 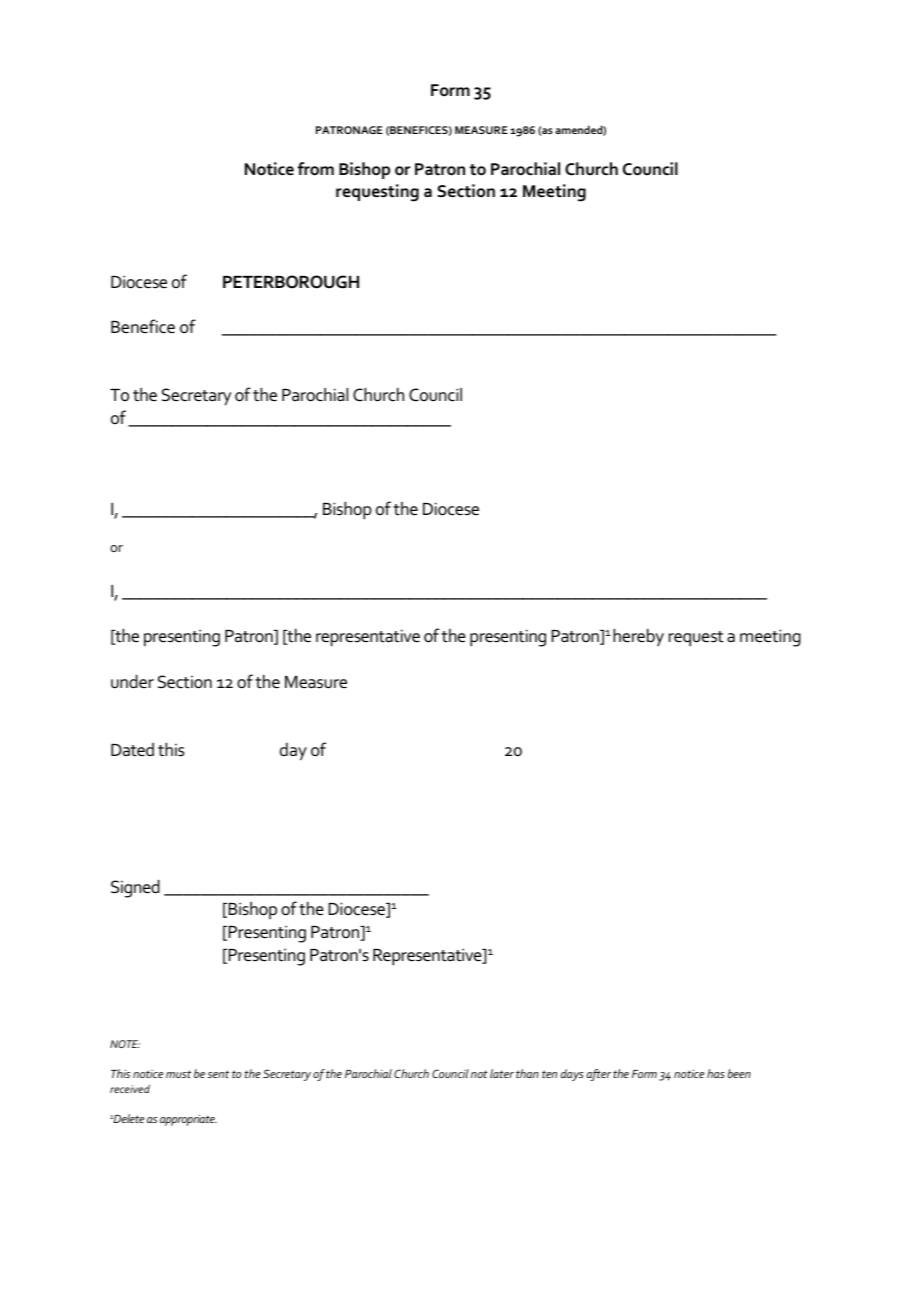 I want to click on must, so click(x=178, y=1074).
